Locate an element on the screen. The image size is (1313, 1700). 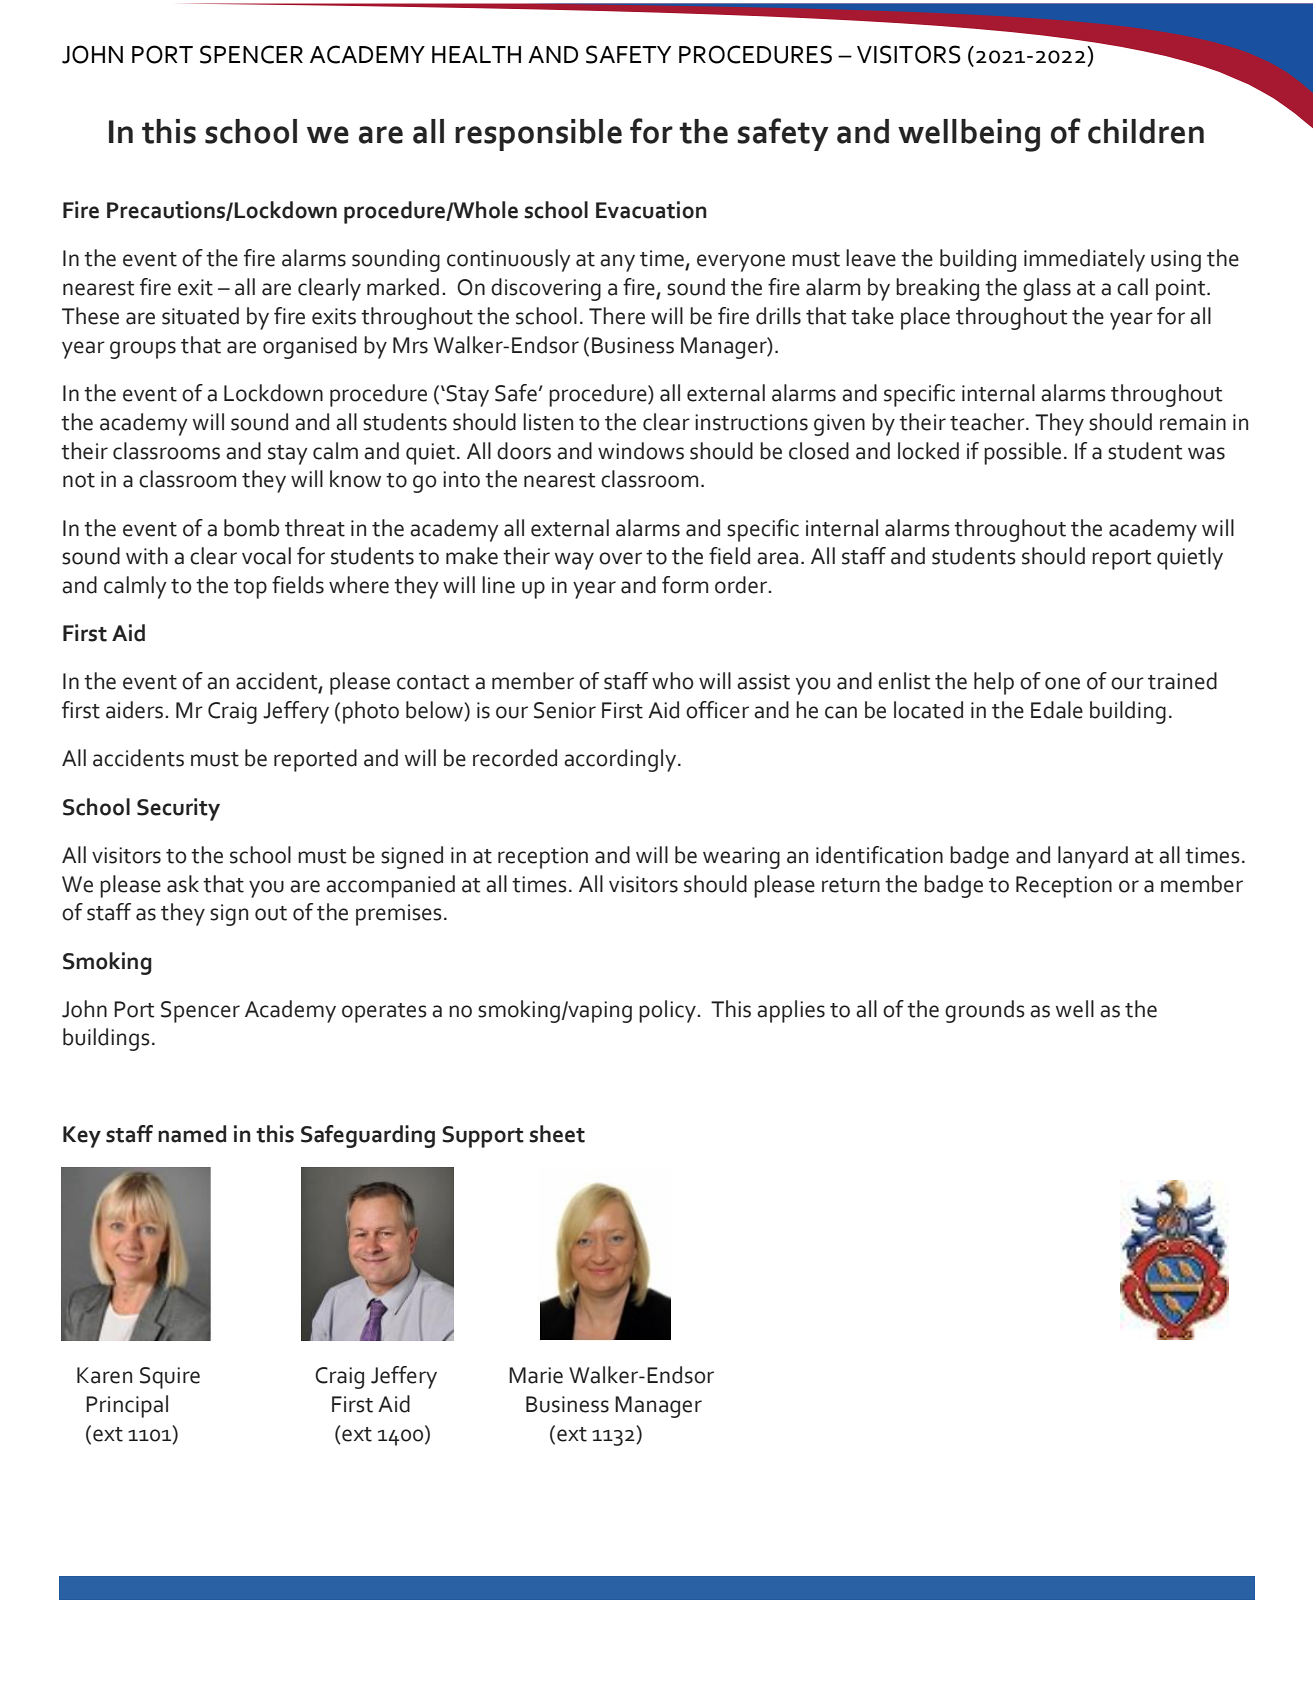
HEALTH is located at coordinates (476, 54).
